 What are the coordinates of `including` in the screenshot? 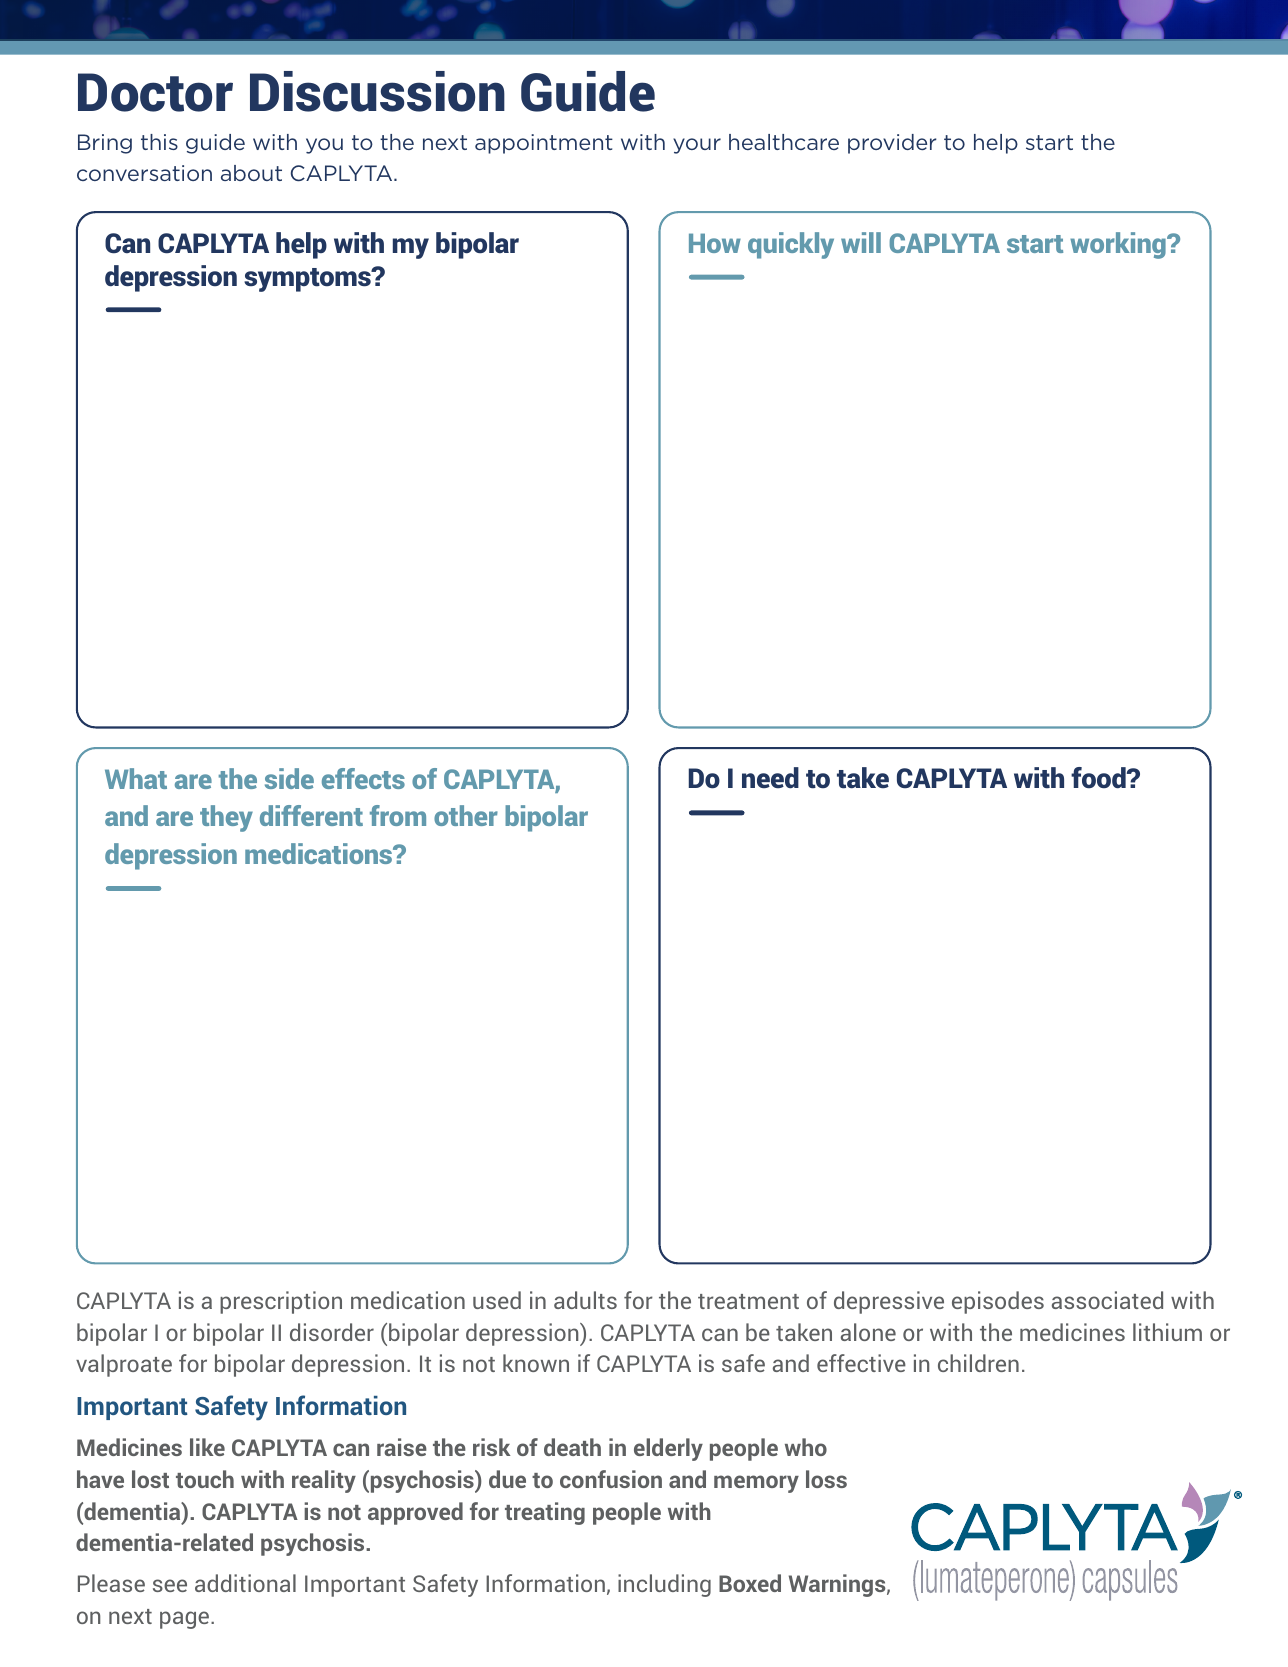 It's located at (664, 1585).
